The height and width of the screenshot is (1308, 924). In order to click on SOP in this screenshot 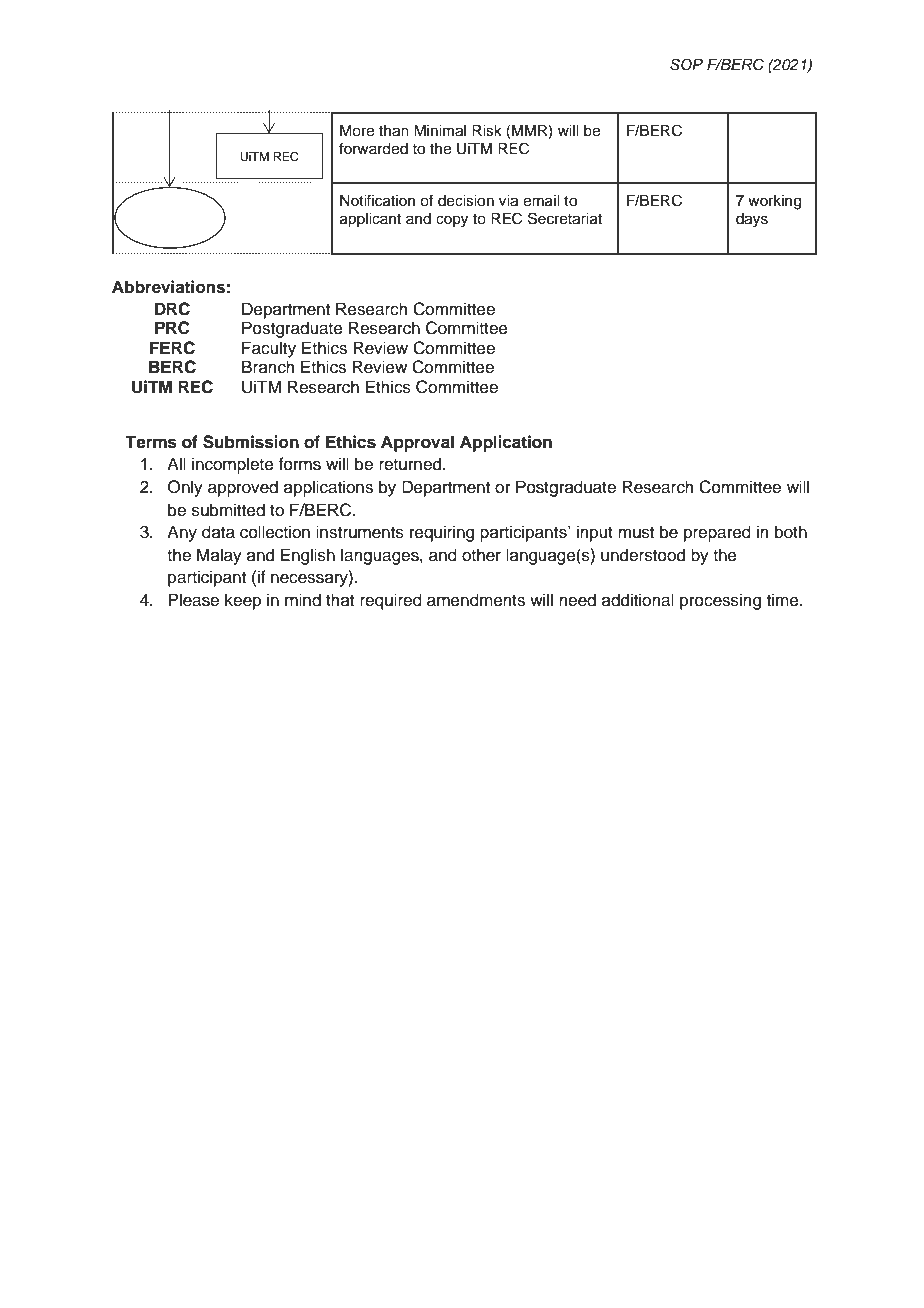, I will do `click(686, 64)`.
